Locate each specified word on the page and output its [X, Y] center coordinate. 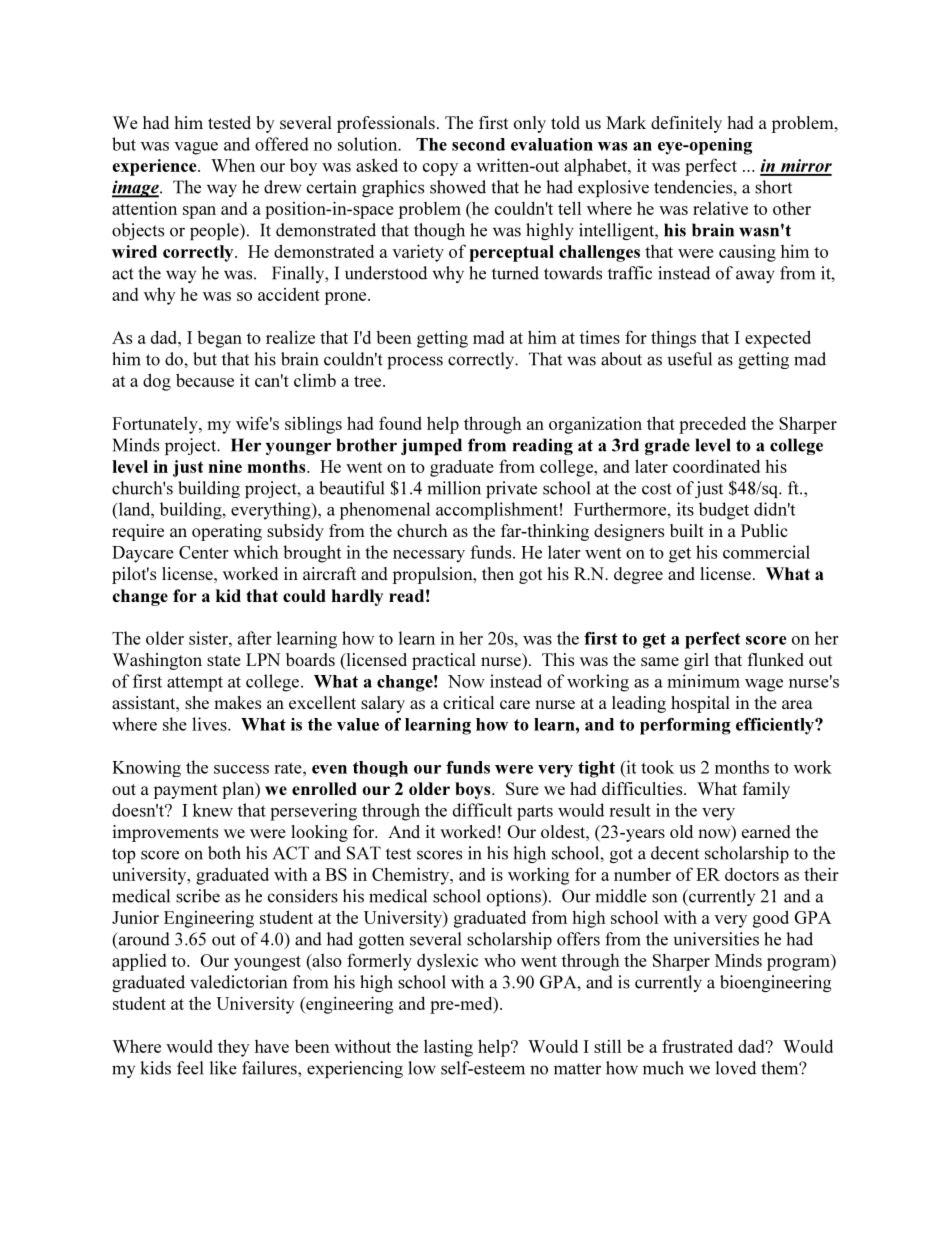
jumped [431, 446]
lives [210, 724]
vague [196, 148]
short [773, 187]
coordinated [716, 466]
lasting [448, 1048]
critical [468, 702]
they [234, 1048]
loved [736, 1068]
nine [225, 466]
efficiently [776, 726]
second [478, 144]
